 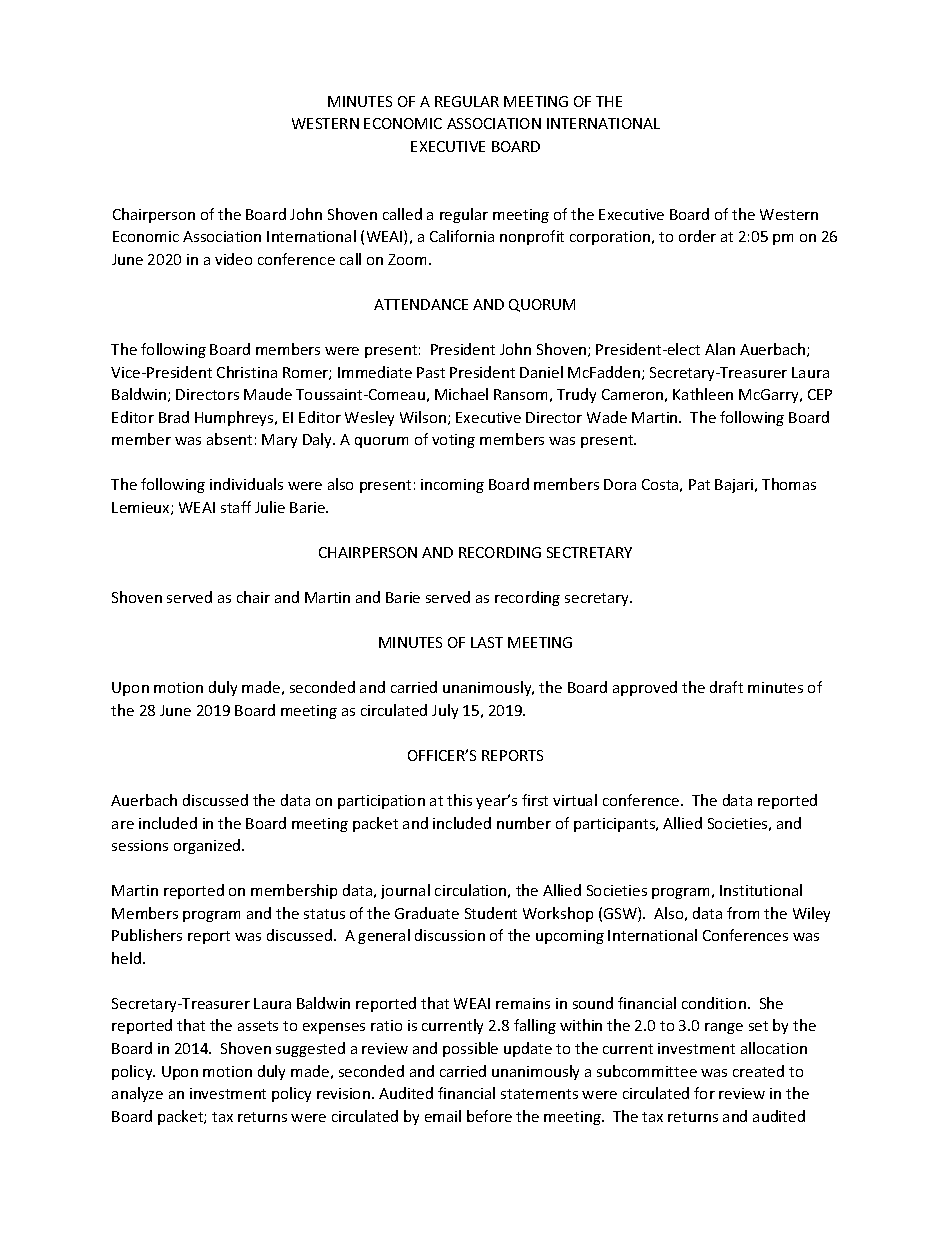 What do you see at coordinates (462, 236) in the document?
I see `California` at bounding box center [462, 236].
